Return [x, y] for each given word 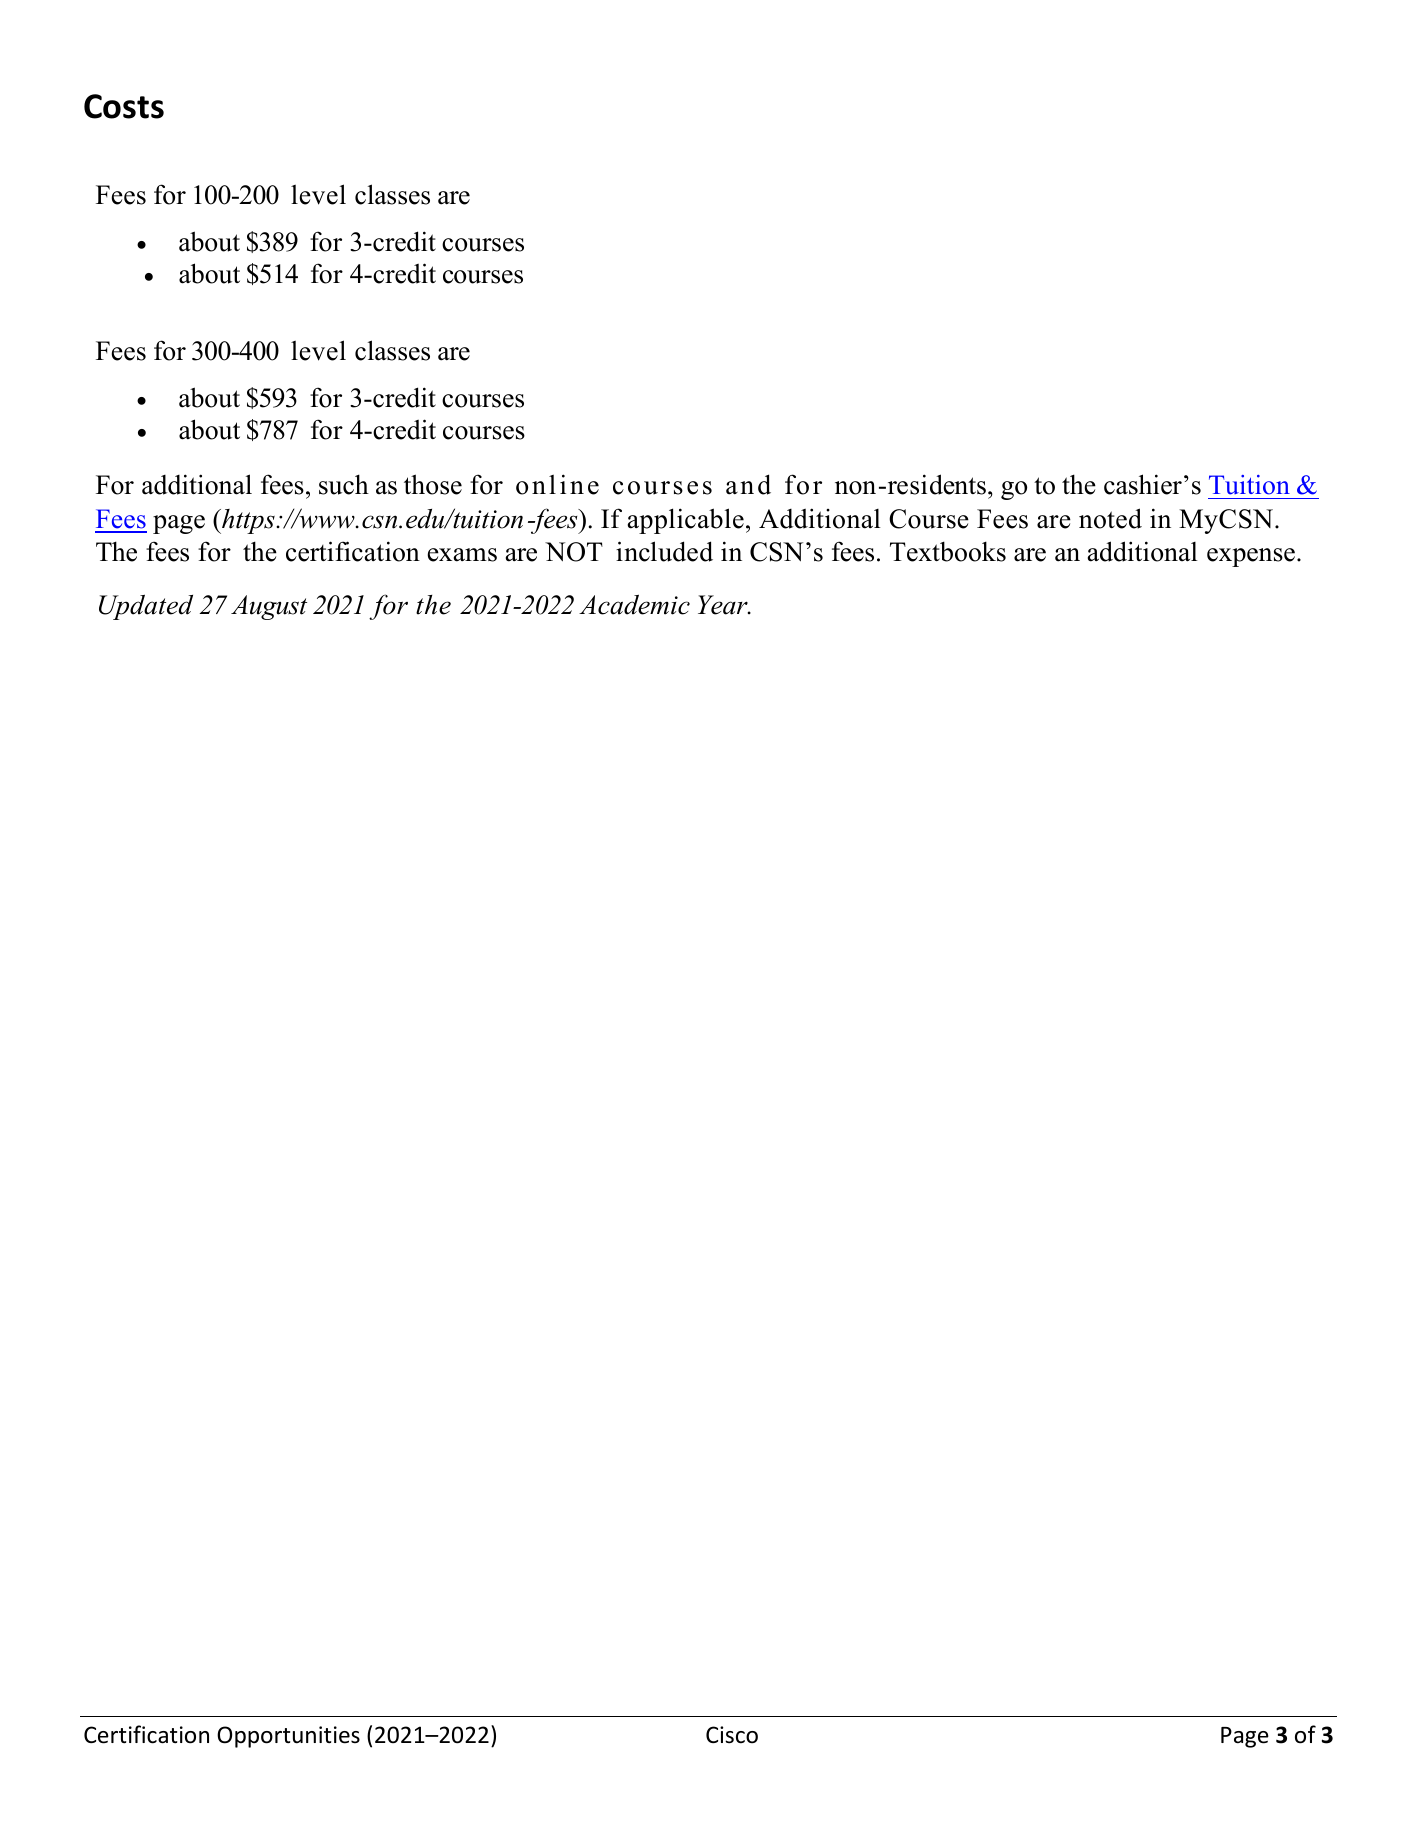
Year [724, 605]
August [269, 607]
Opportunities [288, 1737]
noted [1110, 518]
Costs [124, 106]
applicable [686, 521]
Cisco [732, 1735]
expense [1251, 557]
